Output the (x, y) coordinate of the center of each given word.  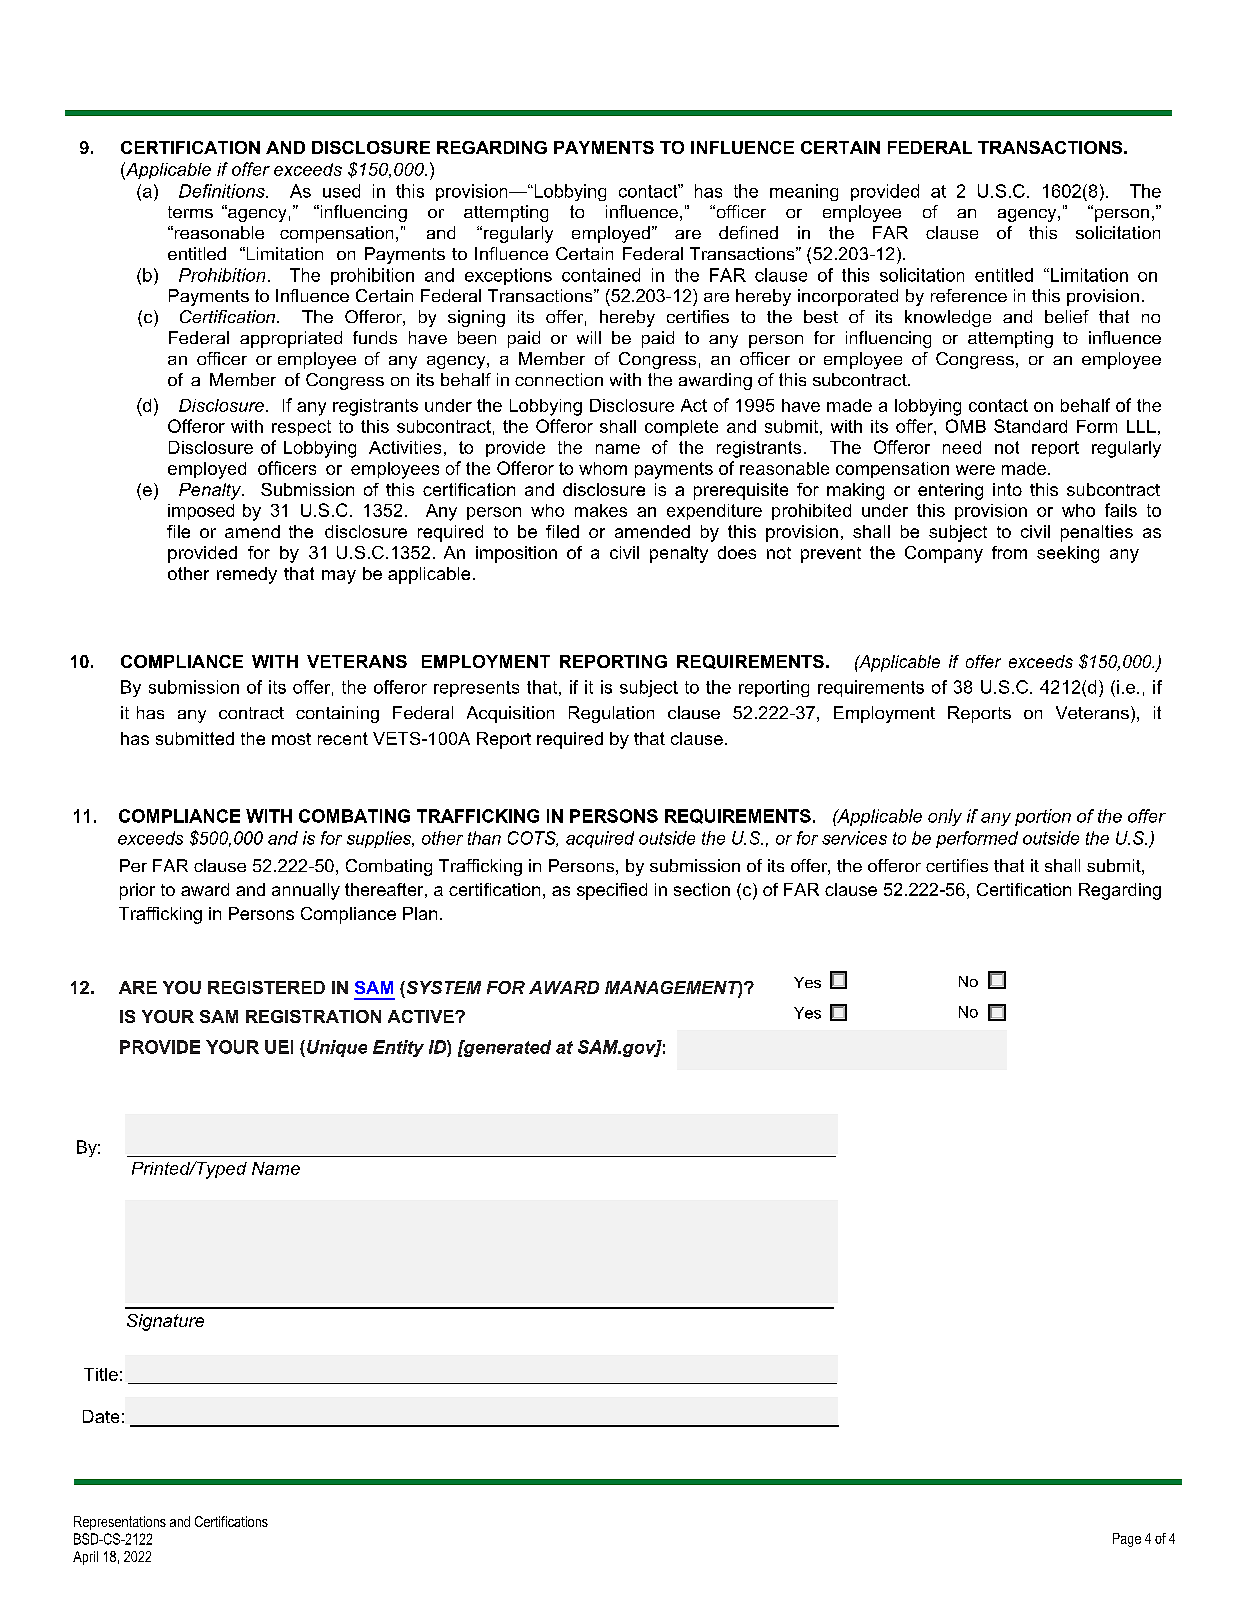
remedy (247, 575)
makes (601, 510)
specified (612, 891)
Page (1127, 1540)
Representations (120, 1523)
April (85, 1558)
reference (969, 295)
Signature (165, 1322)
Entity (398, 1048)
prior (137, 891)
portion (1043, 817)
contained (601, 275)
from (1009, 552)
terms (190, 212)
